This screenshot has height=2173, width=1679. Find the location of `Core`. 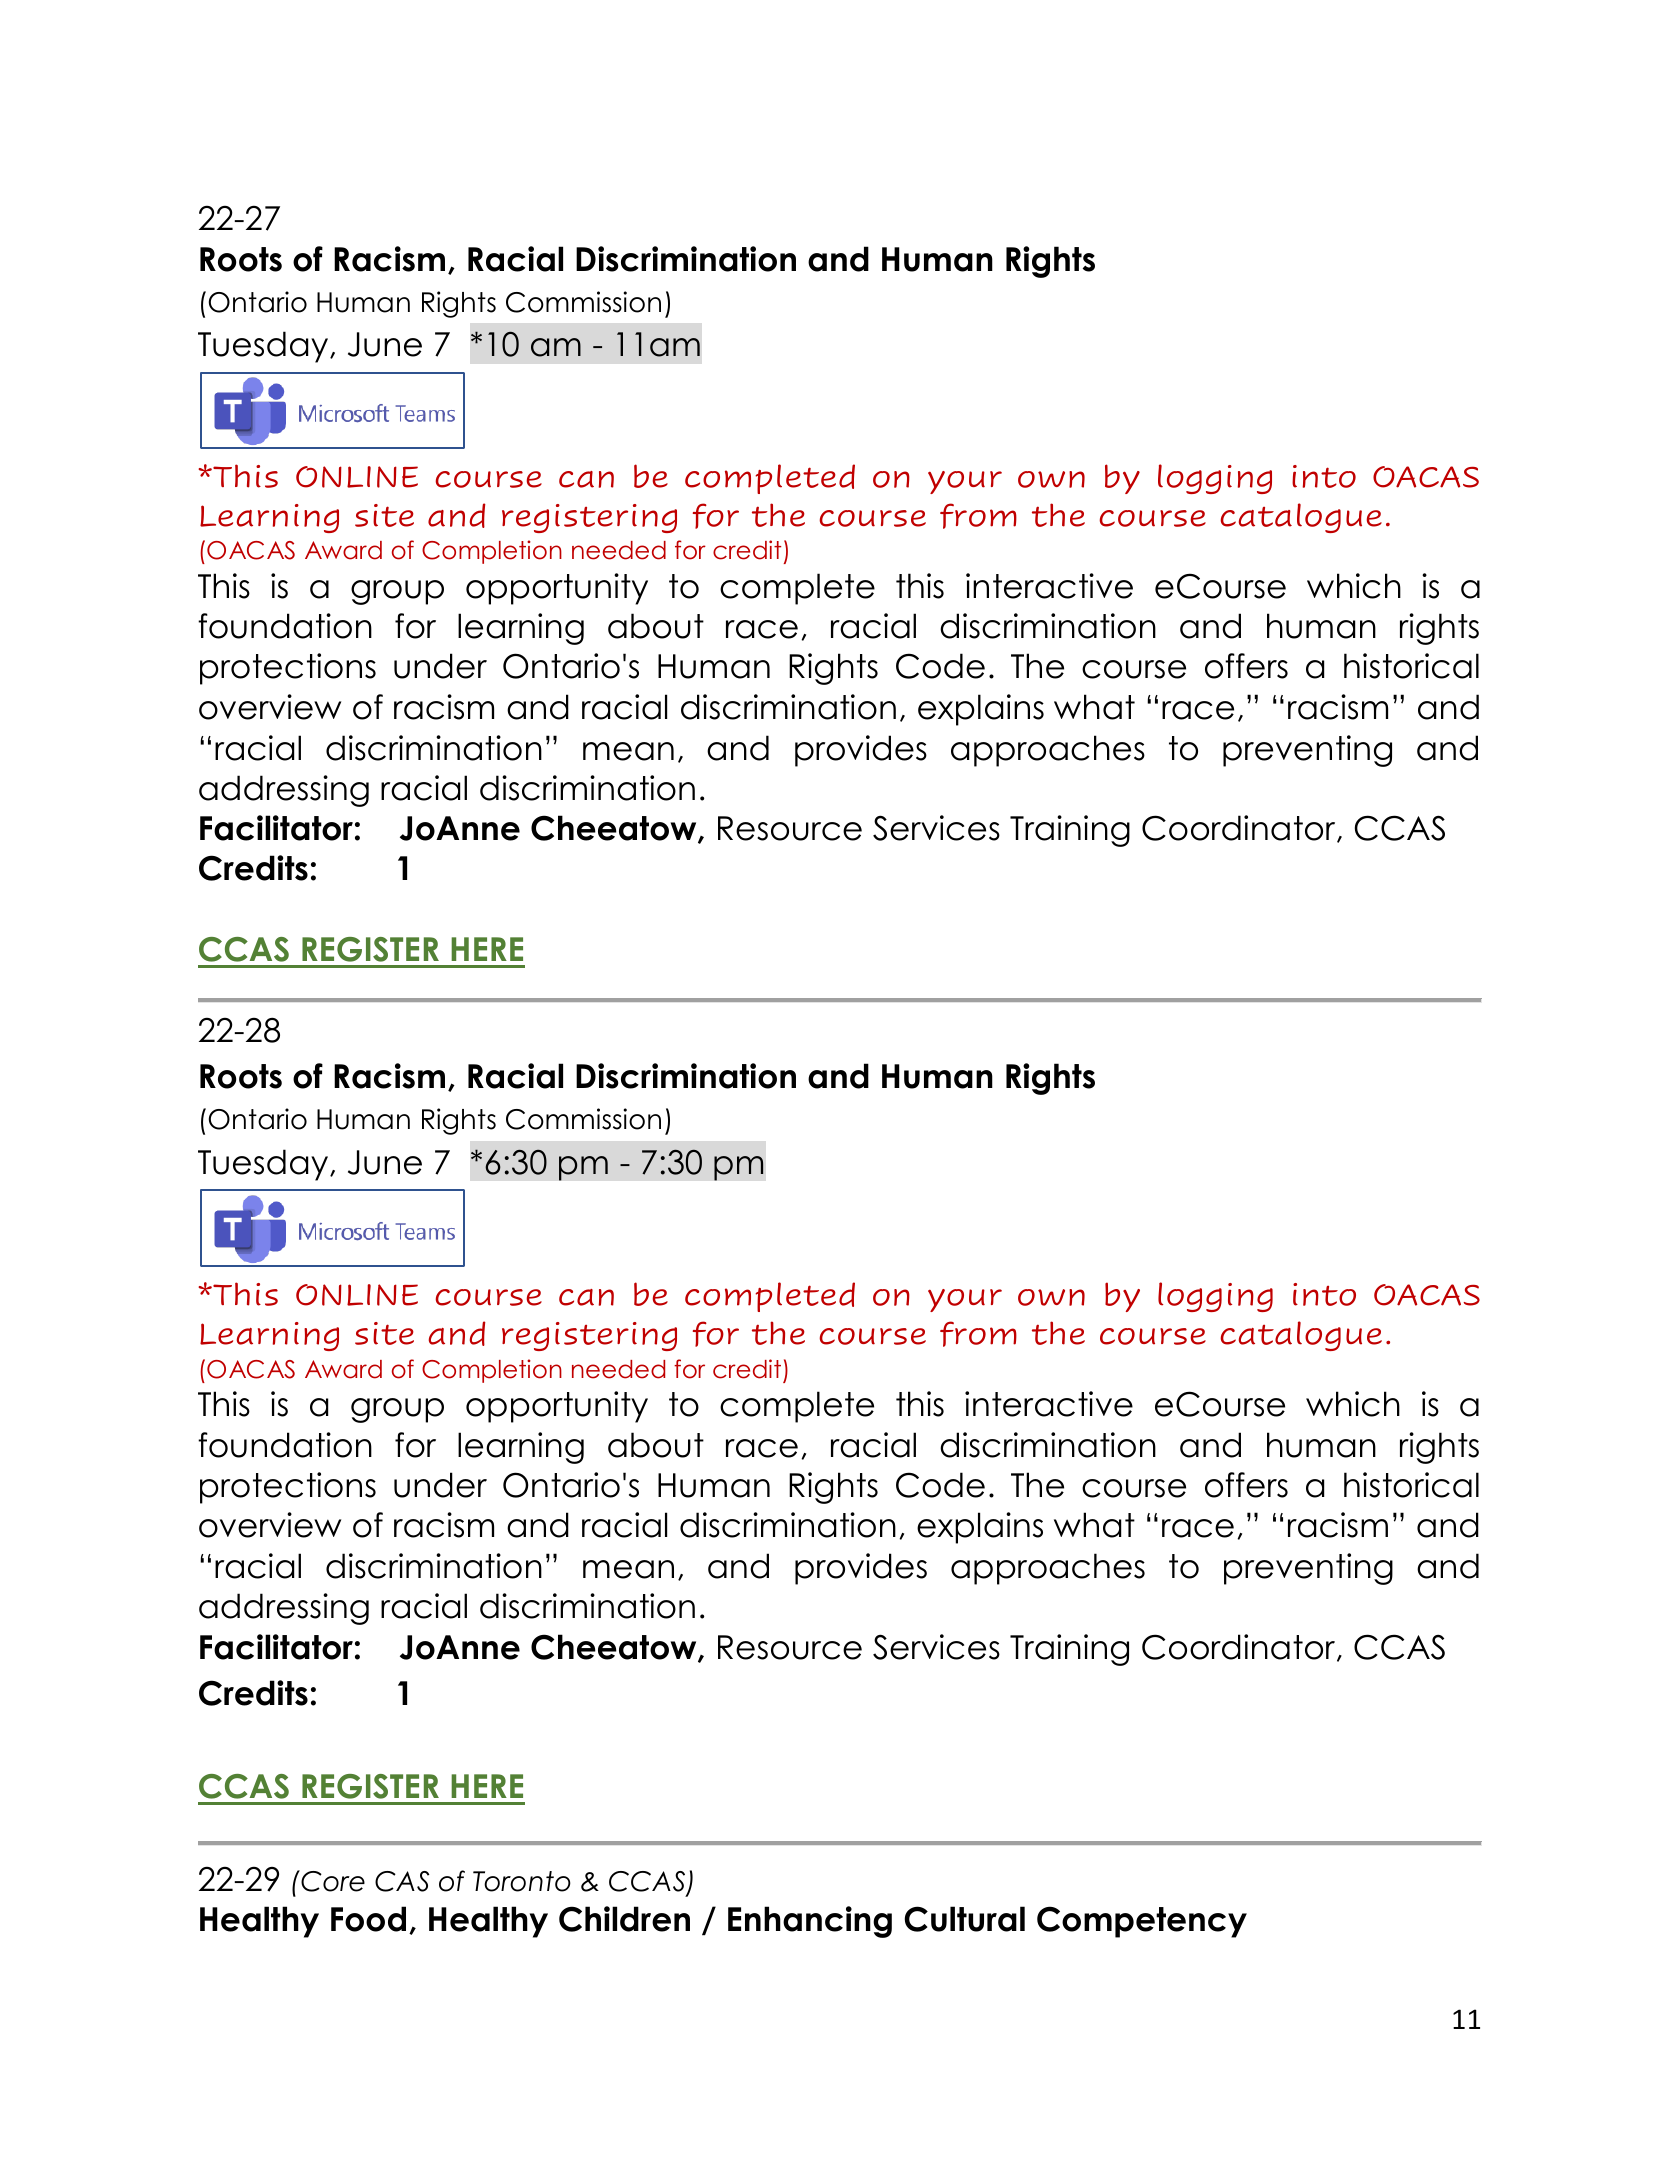

Core is located at coordinates (332, 1881).
